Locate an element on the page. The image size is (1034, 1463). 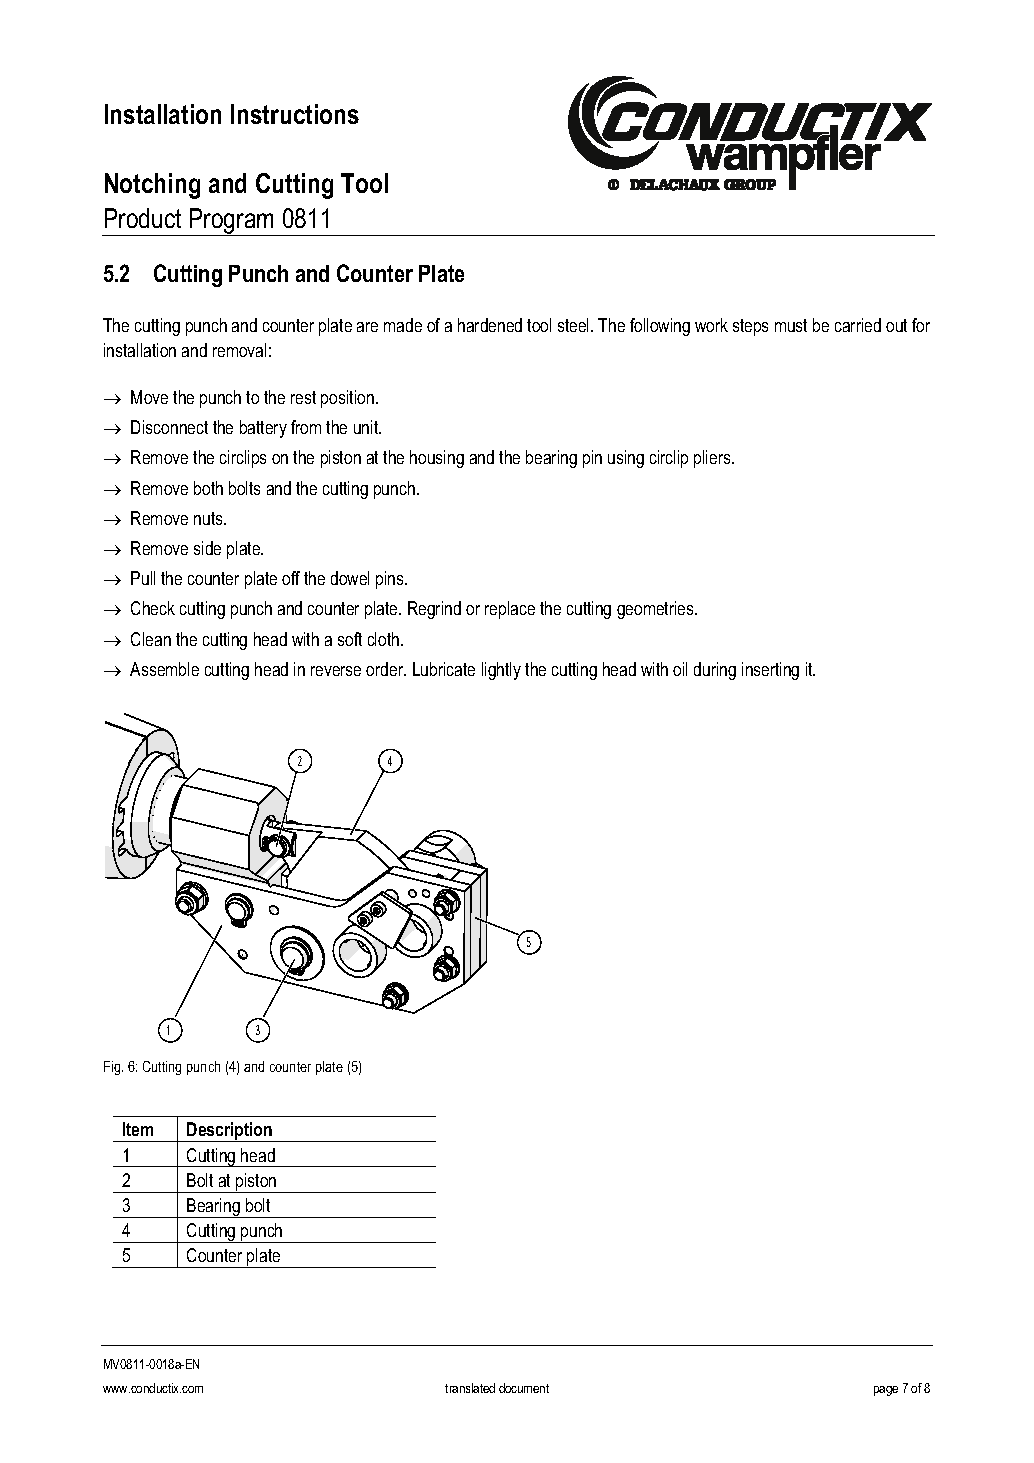
lightly is located at coordinates (501, 671).
